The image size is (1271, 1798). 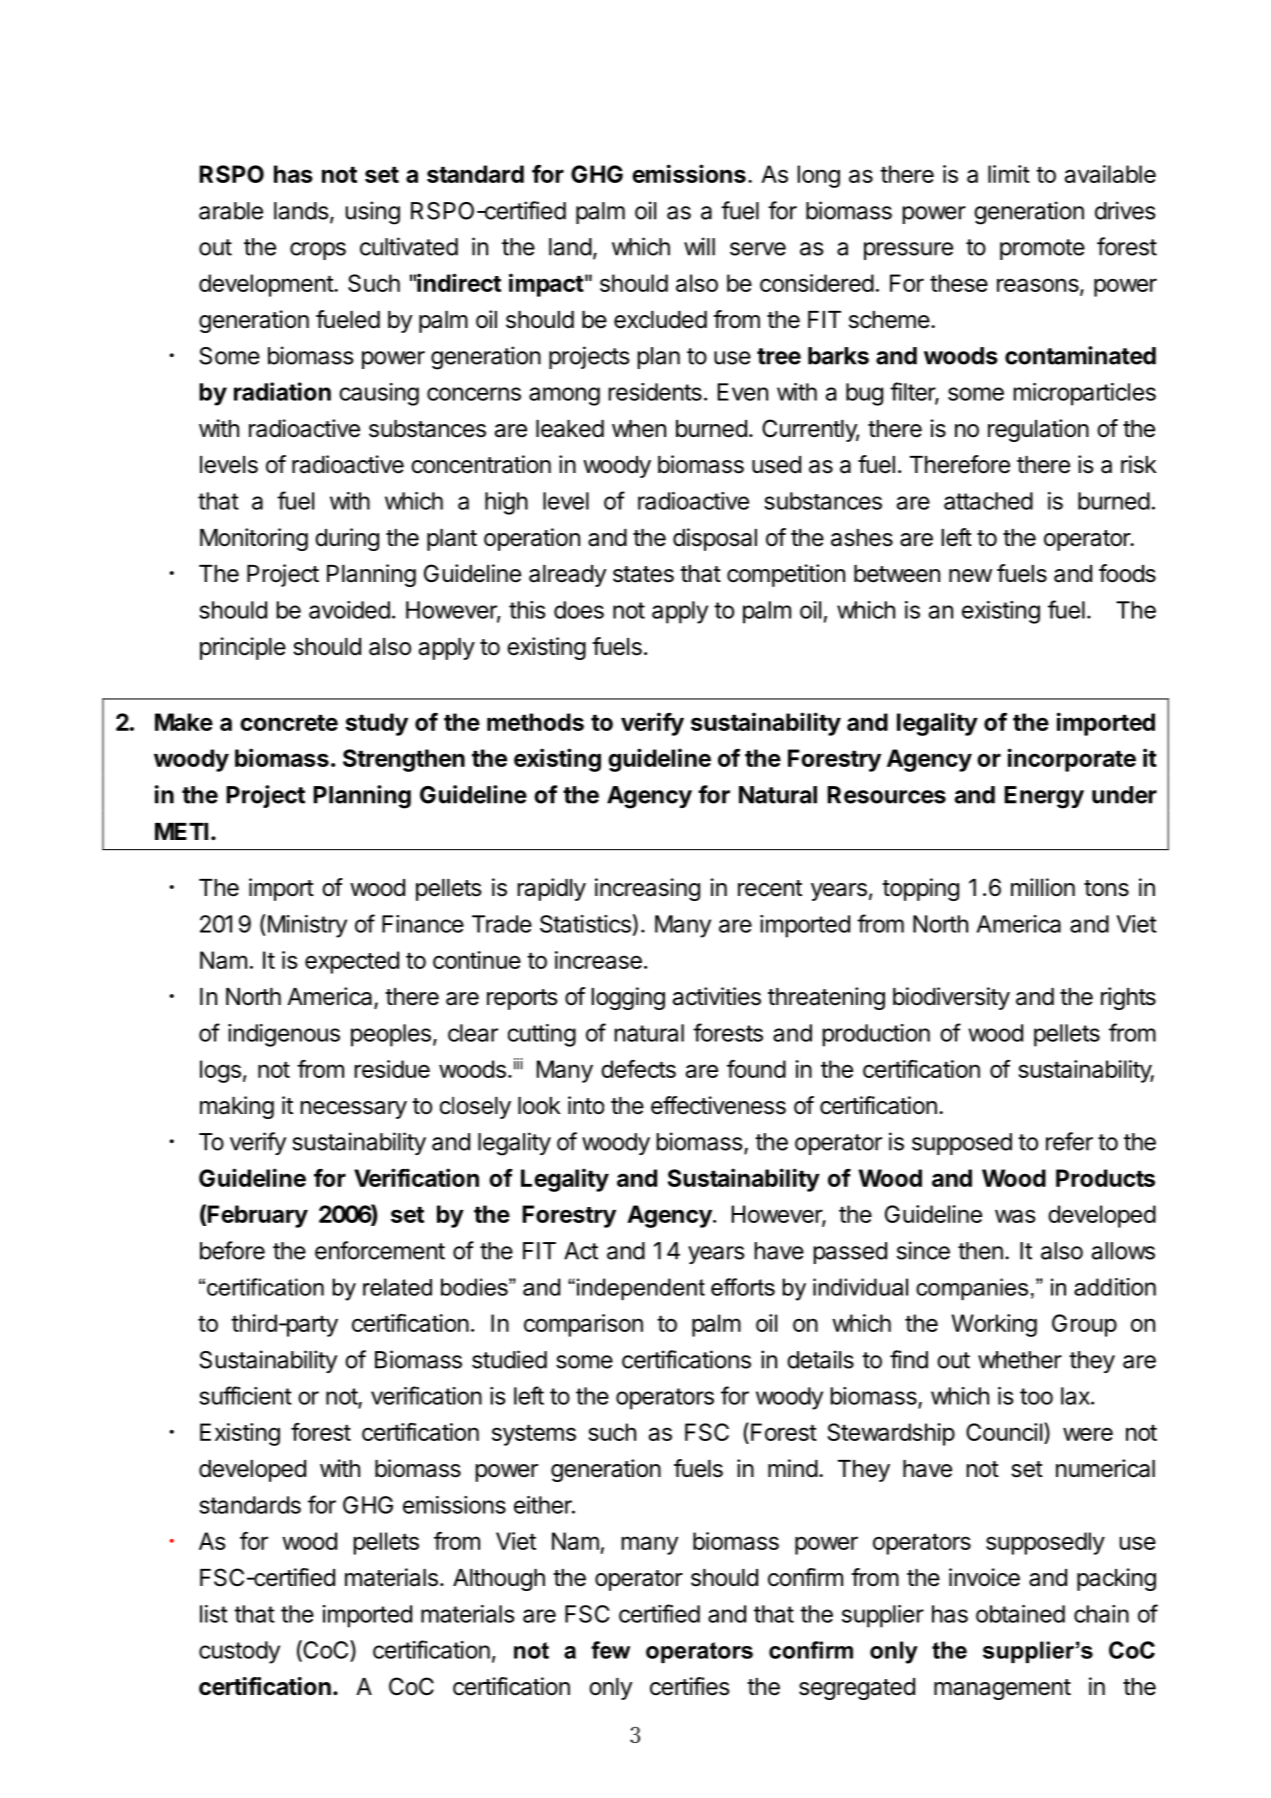 What do you see at coordinates (289, 723) in the document?
I see `concrete` at bounding box center [289, 723].
